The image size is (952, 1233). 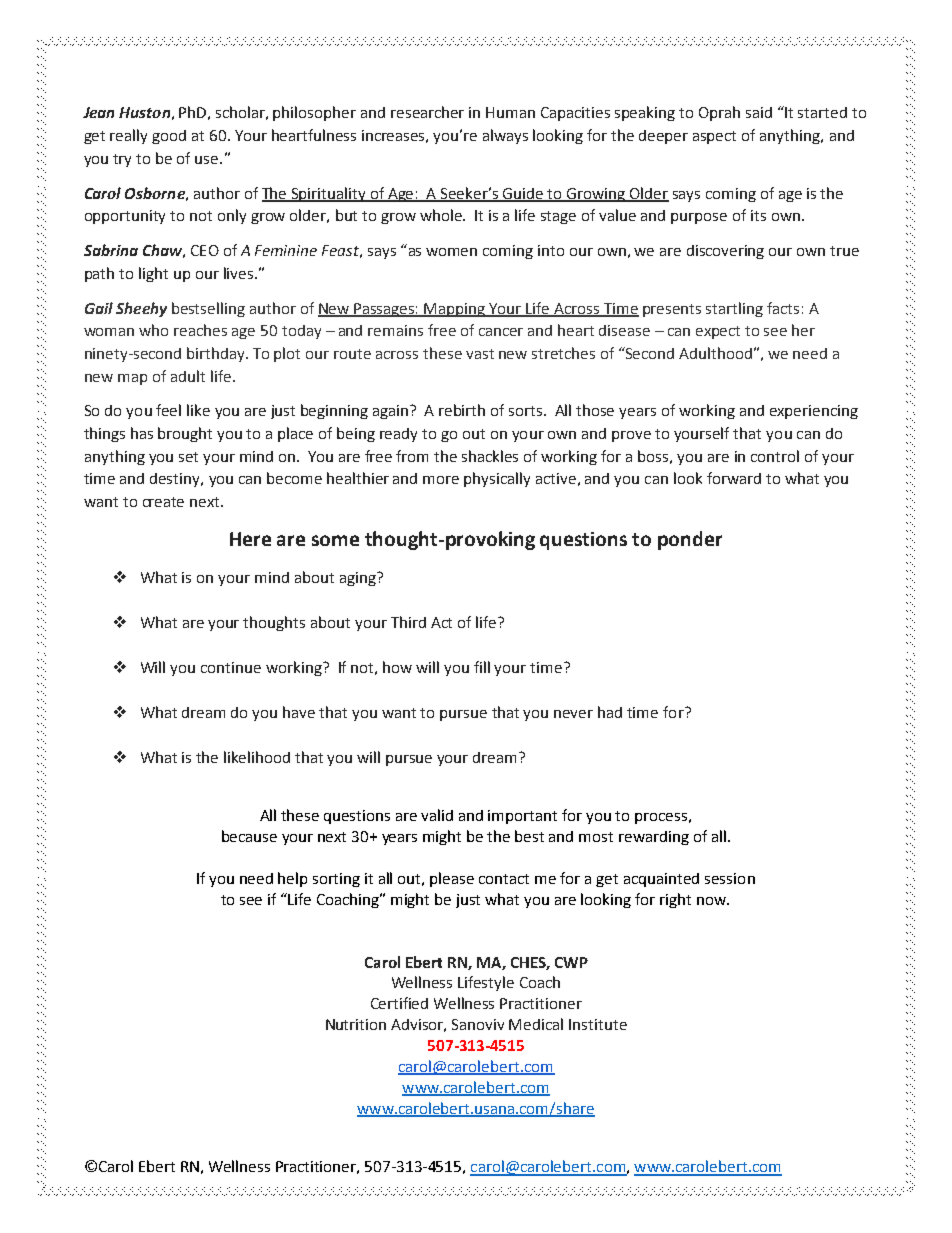 I want to click on Here, so click(x=250, y=539).
